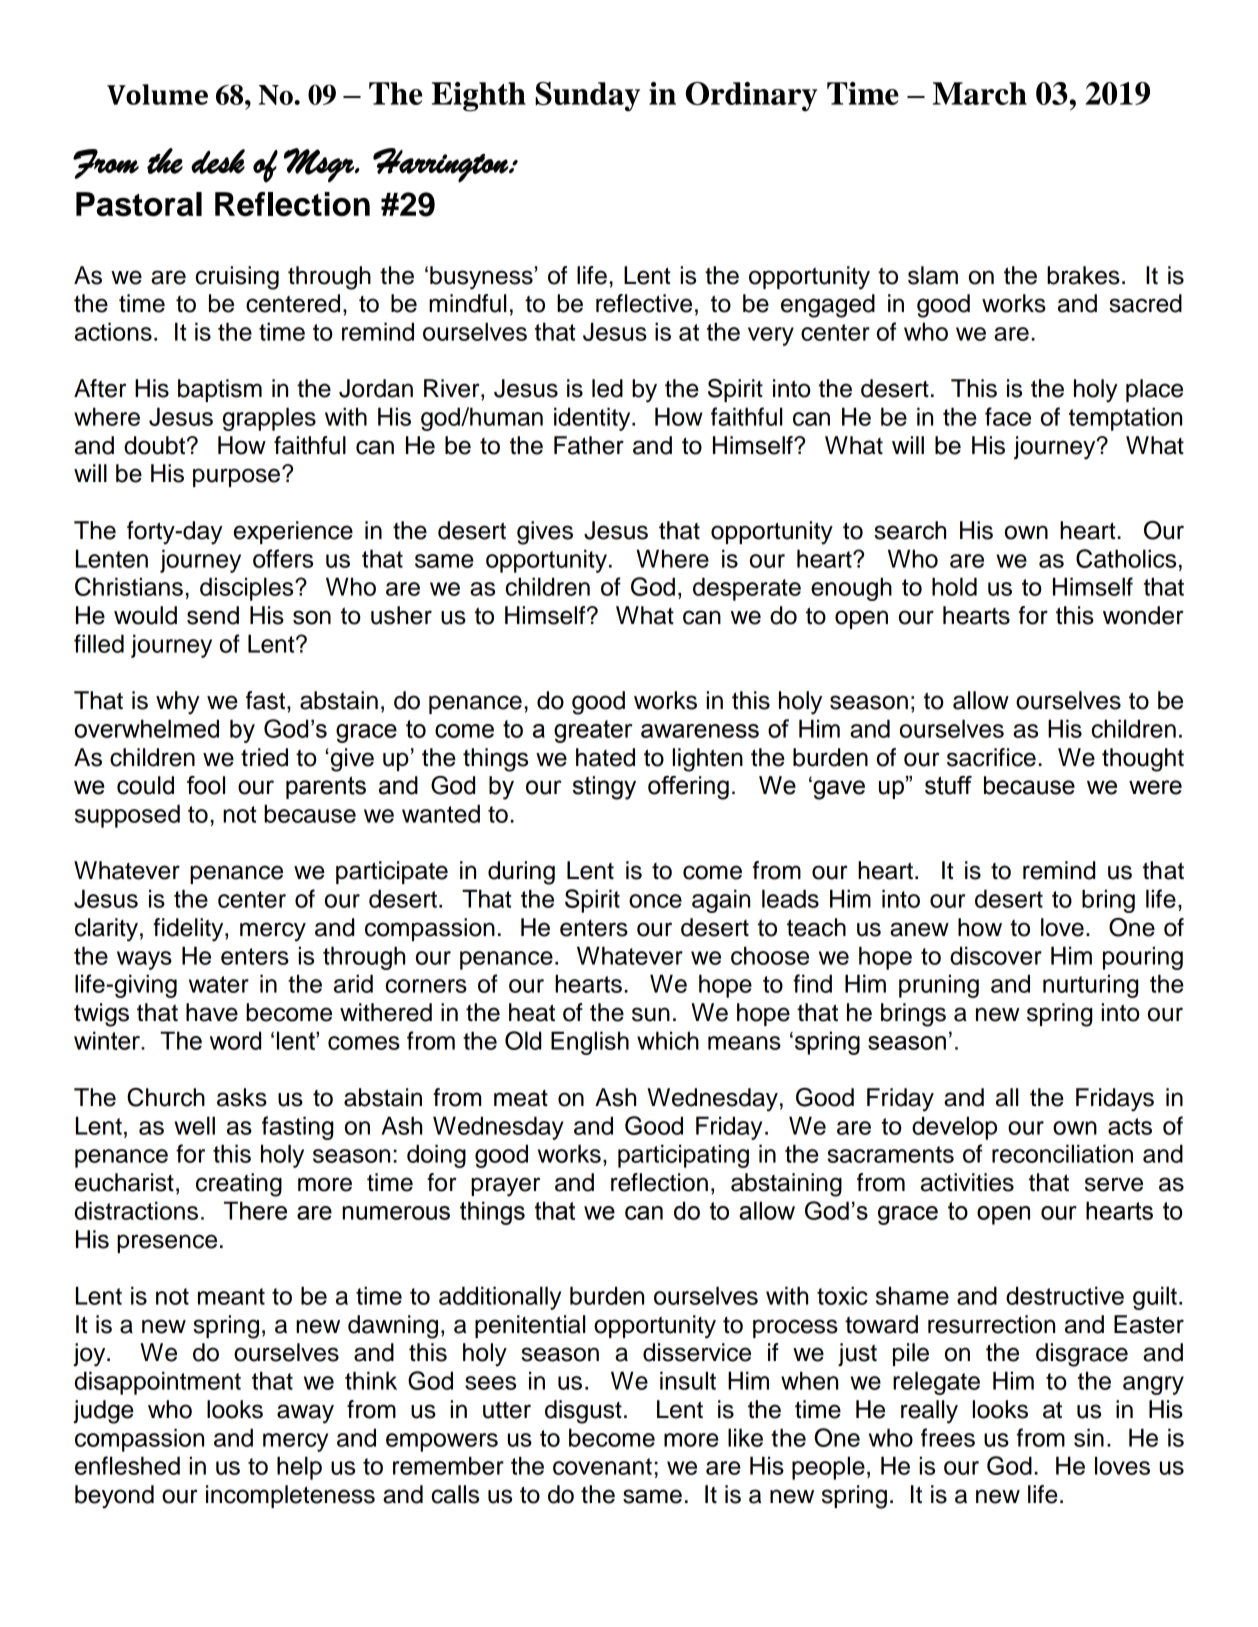 The image size is (1258, 1627). What do you see at coordinates (980, 93) in the page?
I see `March` at bounding box center [980, 93].
